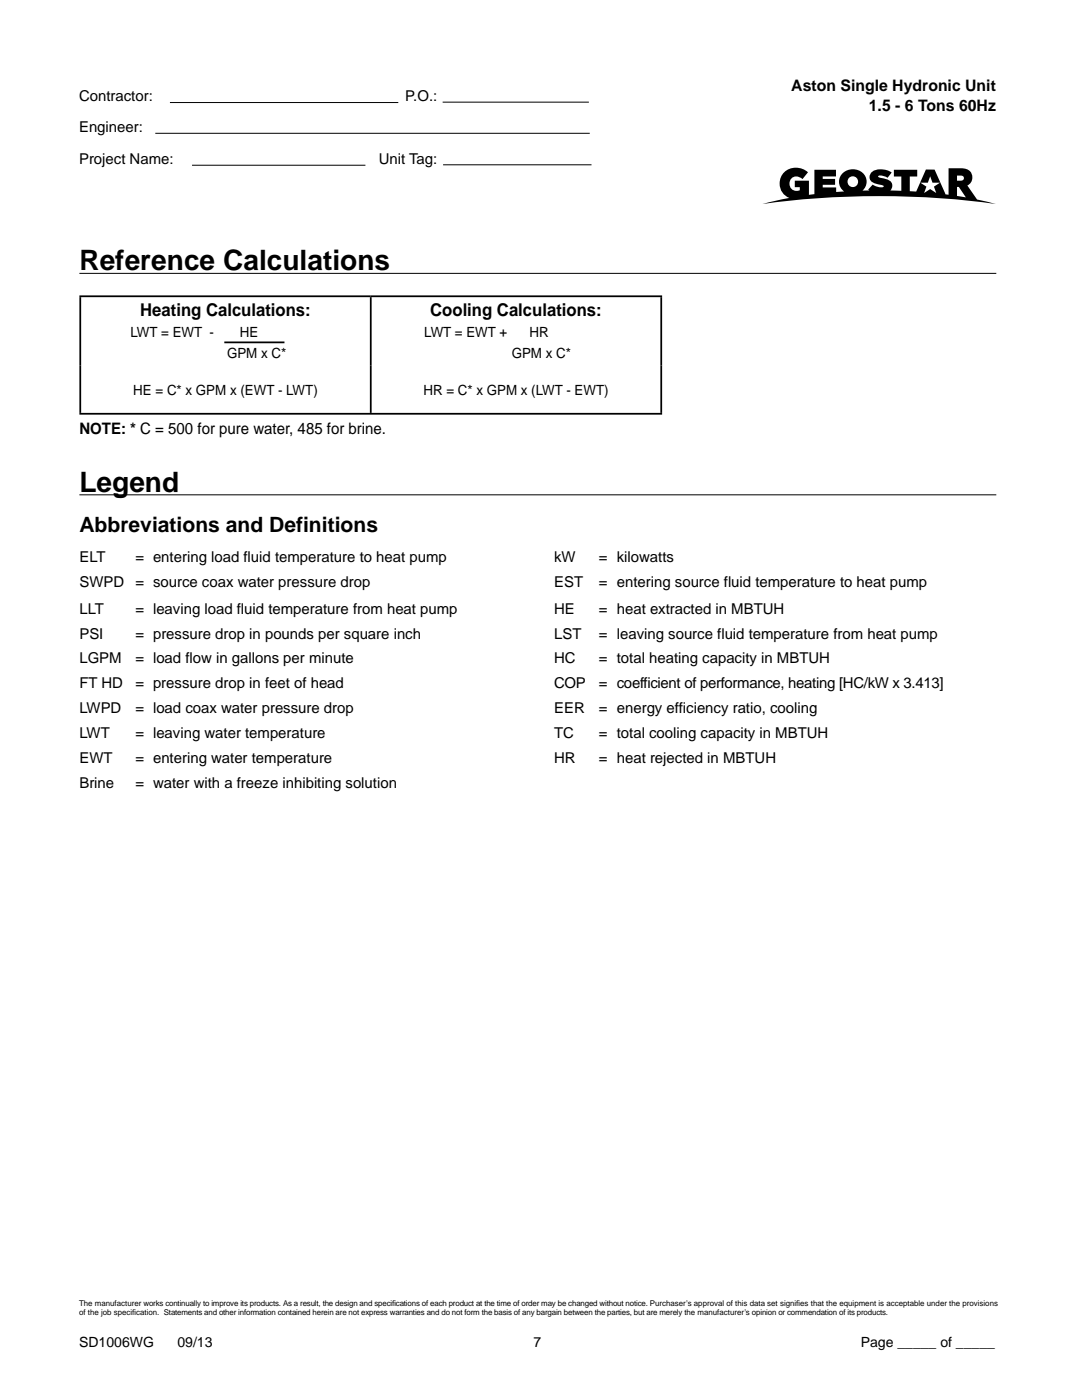 This screenshot has width=1075, height=1392. What do you see at coordinates (813, 85) in the screenshot?
I see `Aston` at bounding box center [813, 85].
